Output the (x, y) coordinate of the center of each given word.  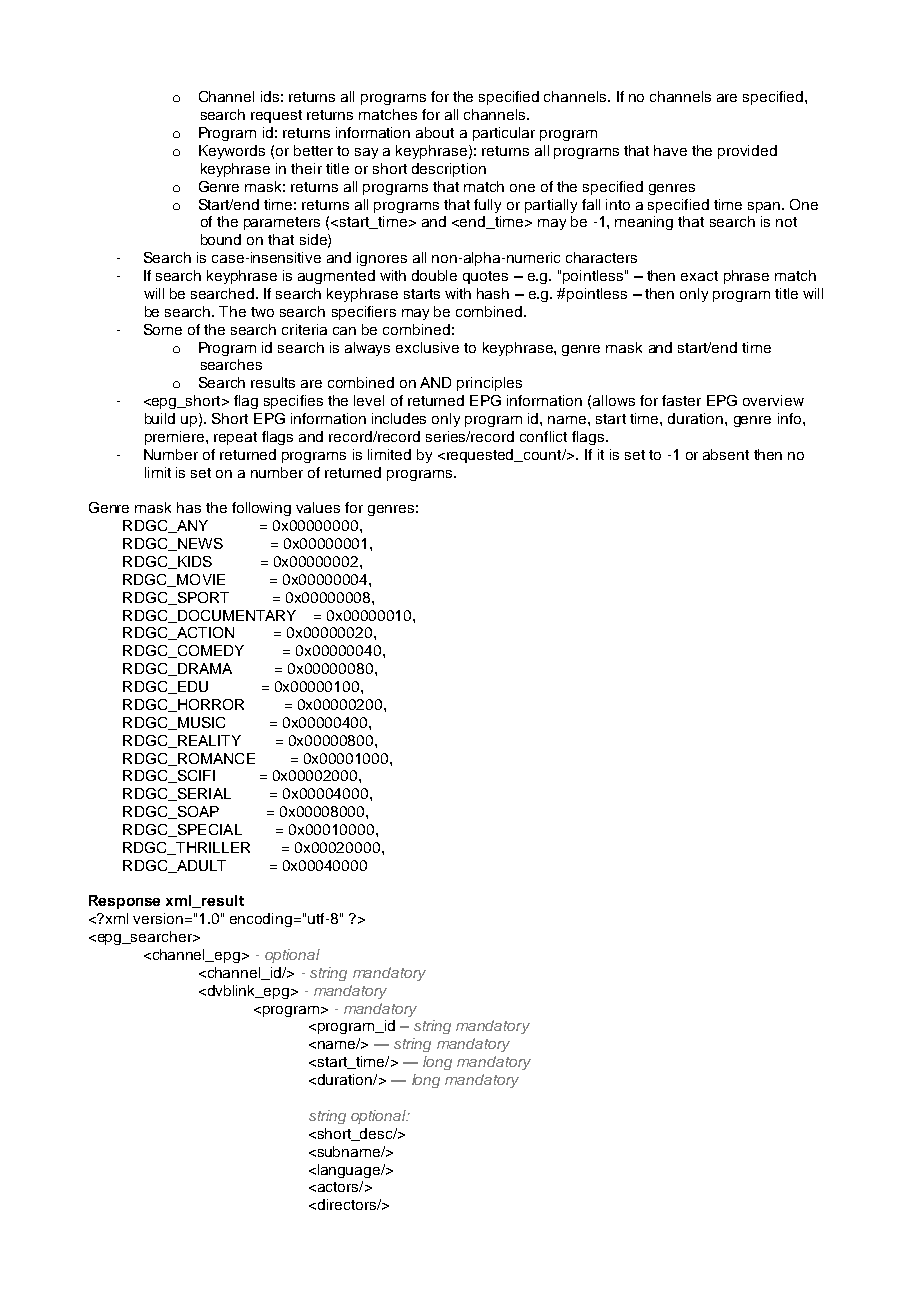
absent (726, 454)
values (318, 507)
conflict (543, 436)
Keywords (232, 152)
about (435, 132)
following (261, 509)
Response (124, 902)
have (670, 150)
